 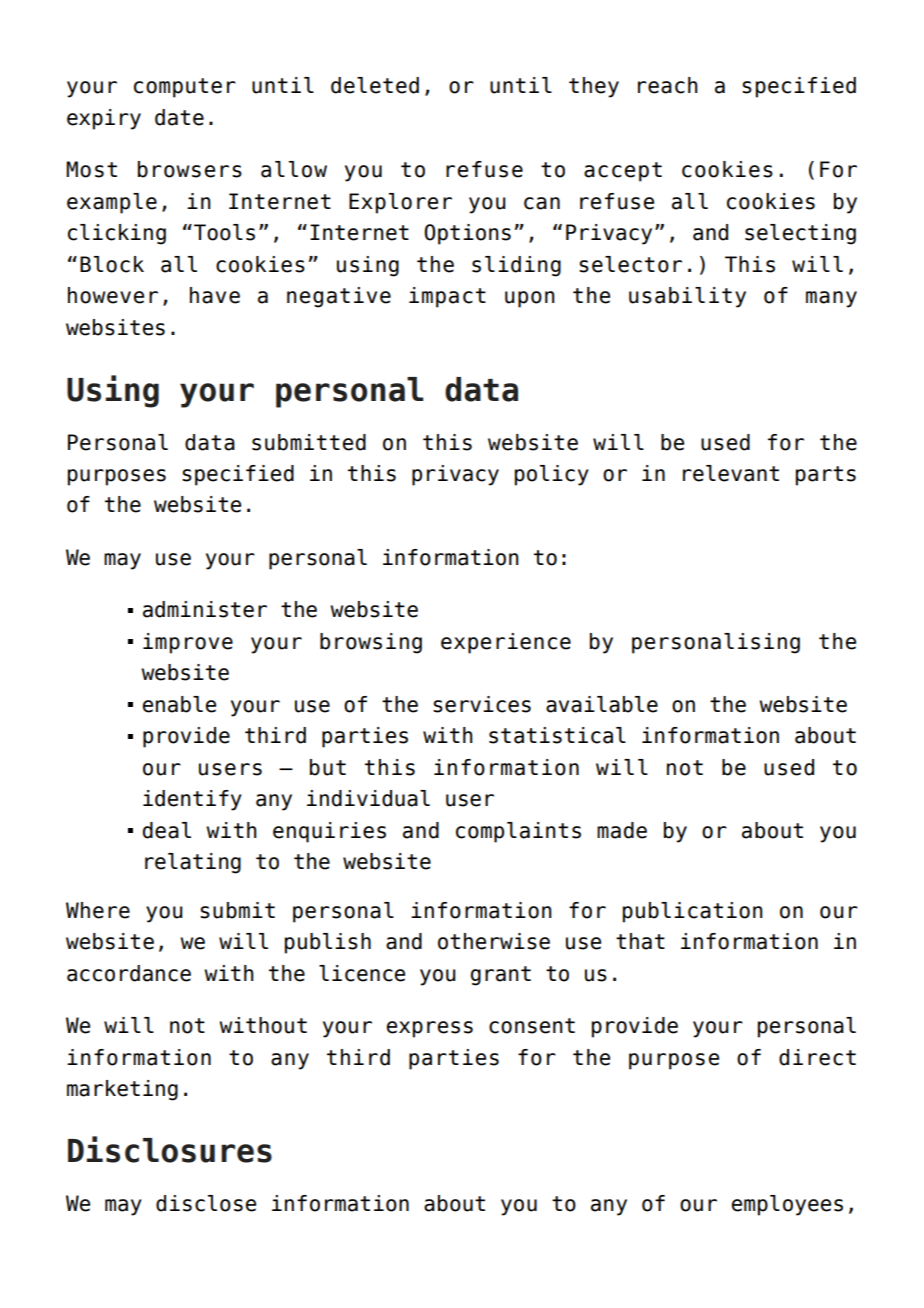 What do you see at coordinates (668, 85) in the screenshot?
I see `reach` at bounding box center [668, 85].
